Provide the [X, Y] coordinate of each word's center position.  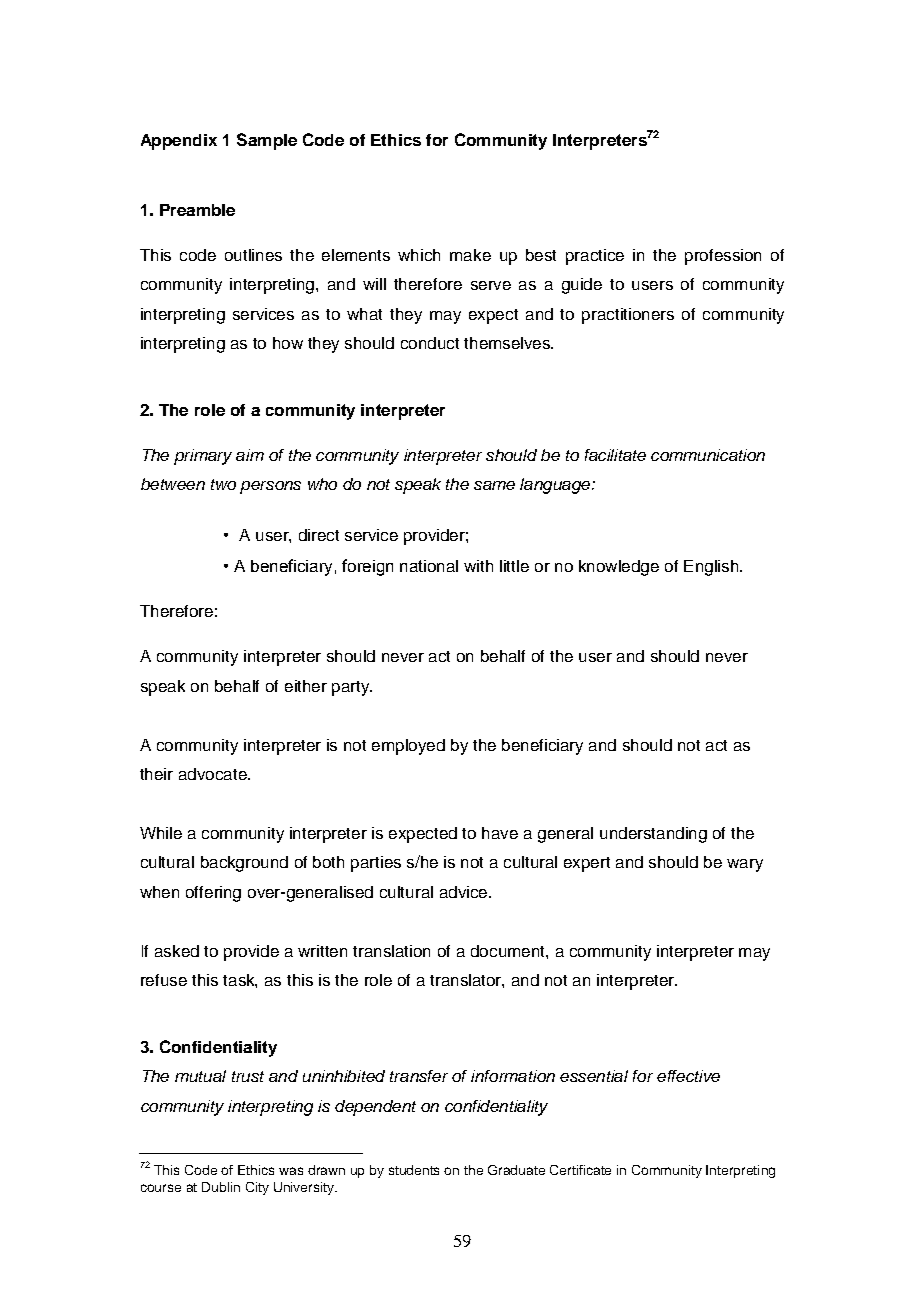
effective [688, 1076]
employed [408, 747]
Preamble [197, 210]
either [306, 686]
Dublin [221, 1187]
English [712, 568]
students [414, 1170]
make [470, 255]
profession [723, 257]
